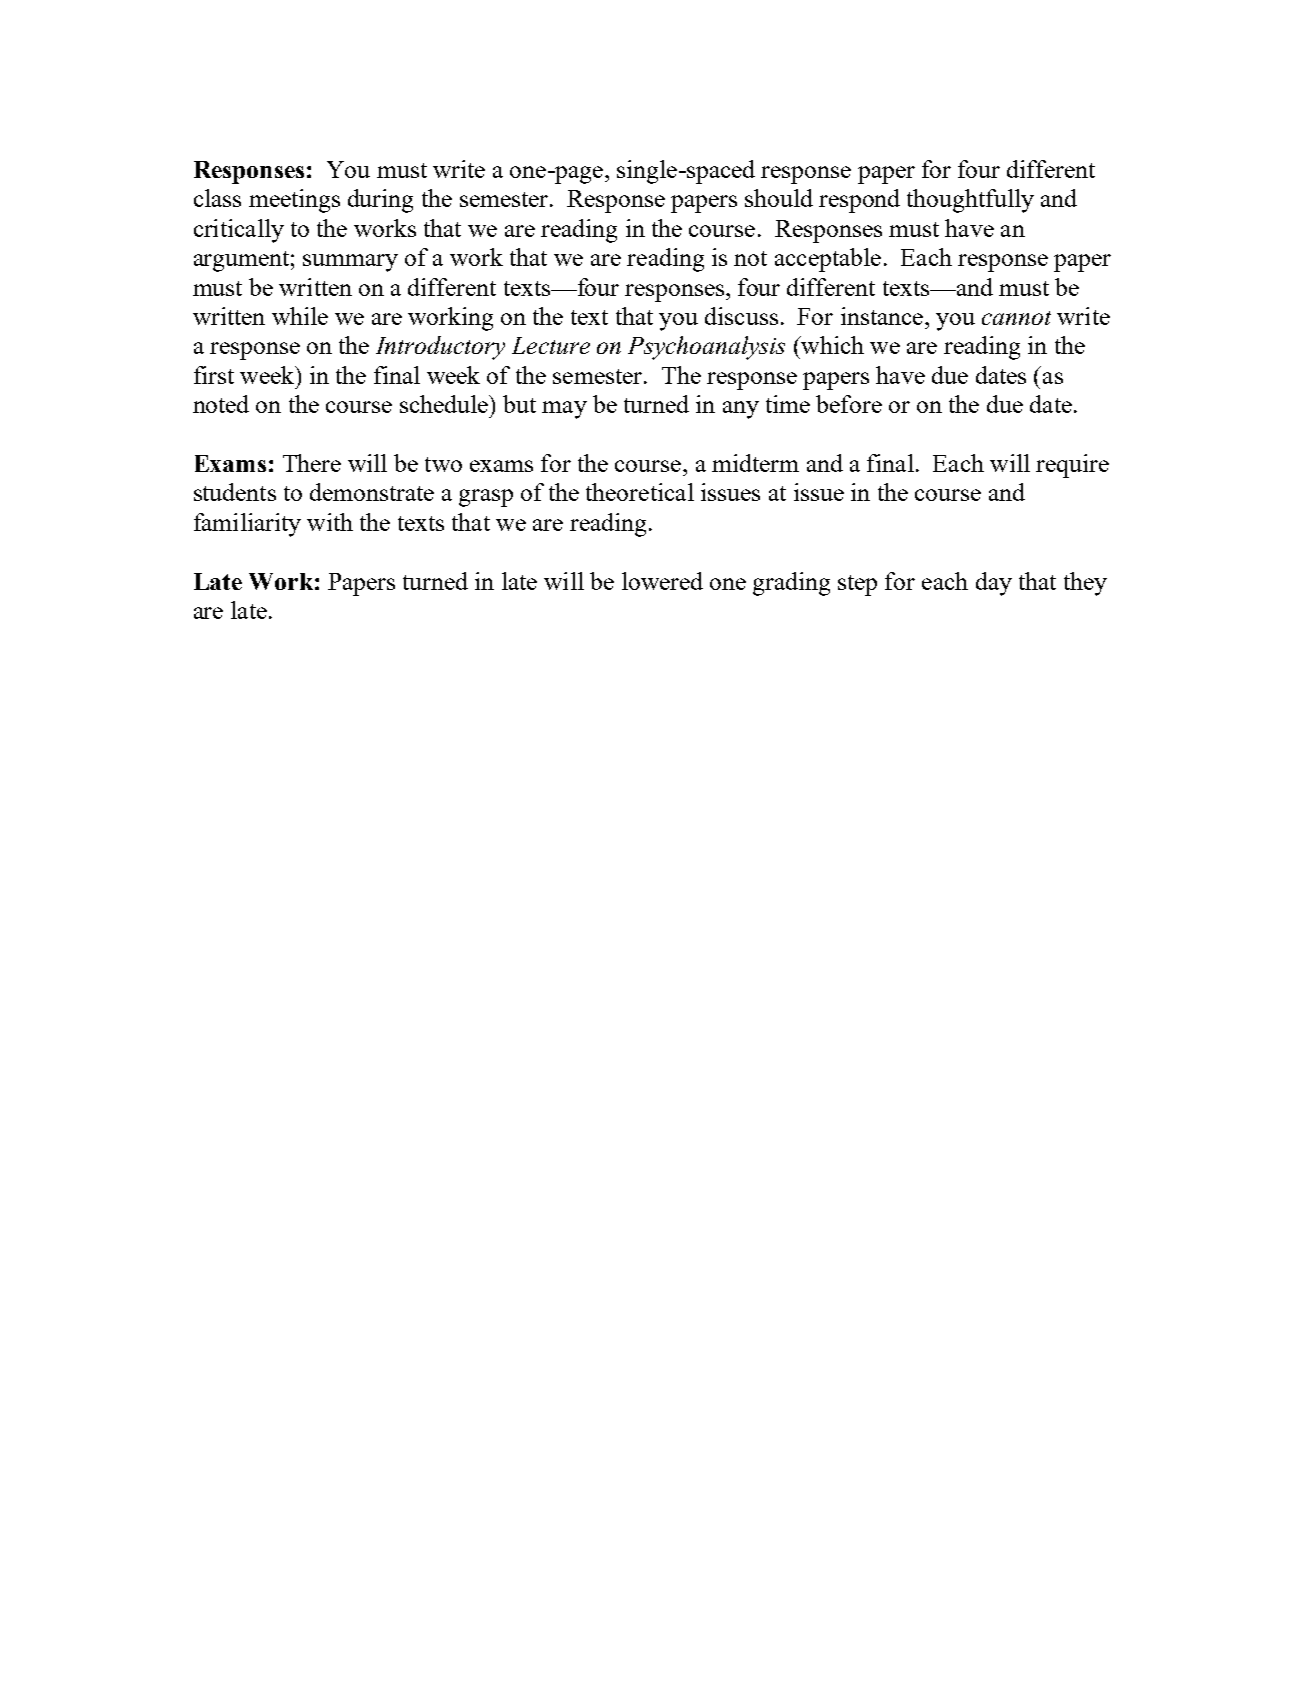 Image resolution: width=1306 pixels, height=1690 pixels. What do you see at coordinates (312, 463) in the screenshot?
I see `There` at bounding box center [312, 463].
